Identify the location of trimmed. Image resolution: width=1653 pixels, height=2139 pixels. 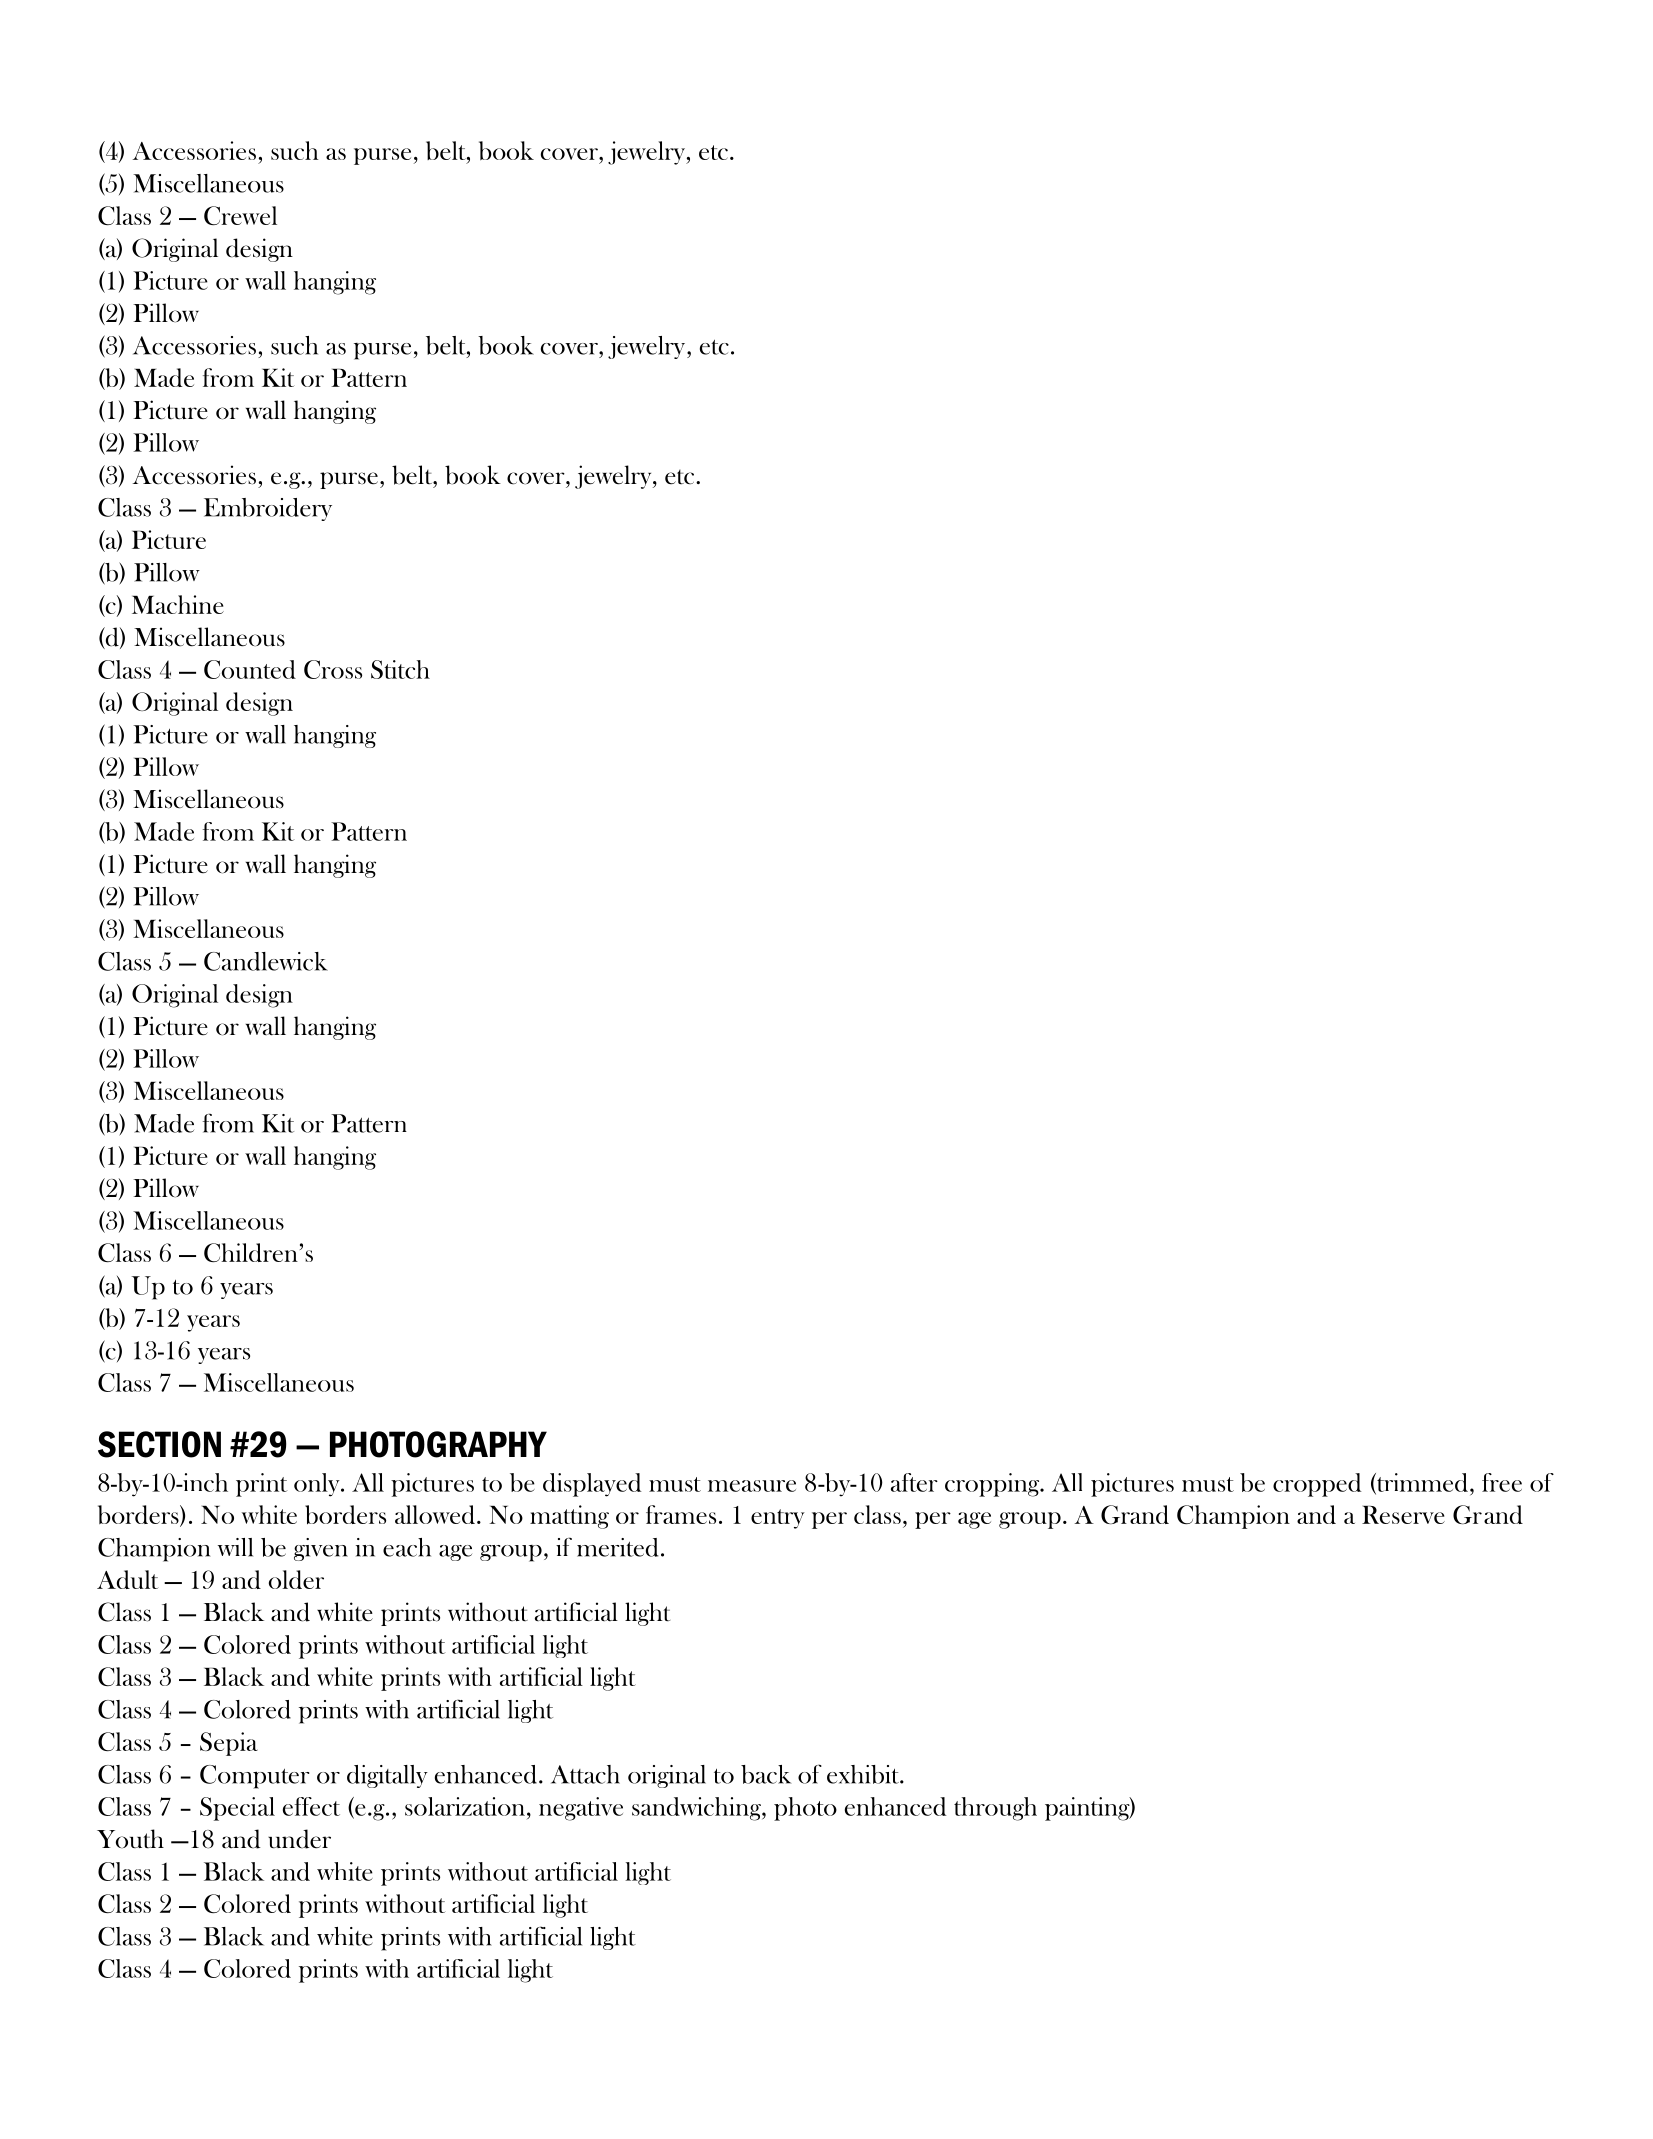
(1423, 1483).
